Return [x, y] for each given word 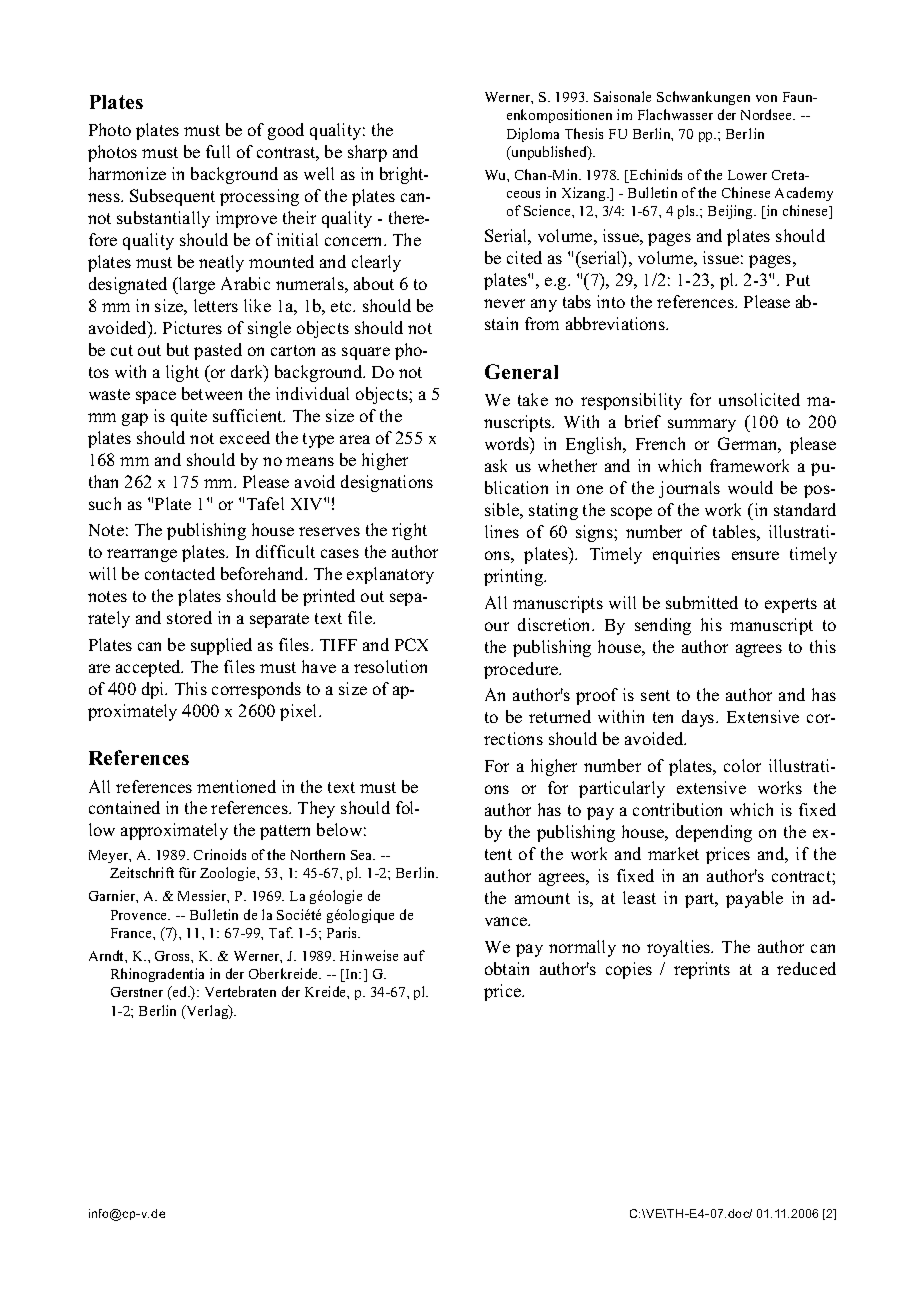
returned [560, 716]
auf [414, 955]
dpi [154, 690]
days [699, 718]
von [766, 98]
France [132, 933]
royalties [680, 948]
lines [502, 531]
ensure [755, 555]
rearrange [142, 555]
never [504, 303]
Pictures [192, 327]
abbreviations [616, 323]
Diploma [533, 135]
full [218, 151]
